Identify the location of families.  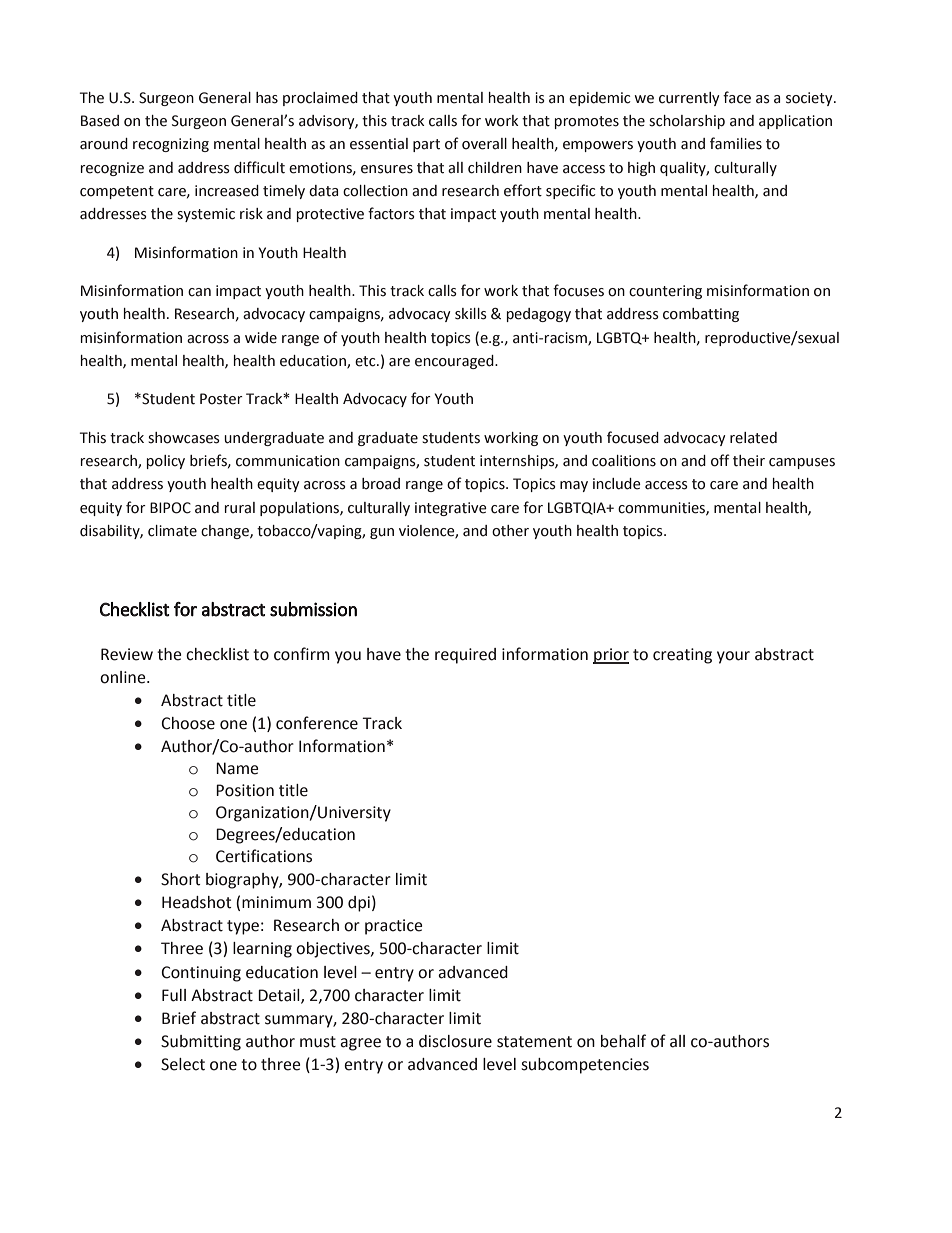
(736, 143).
